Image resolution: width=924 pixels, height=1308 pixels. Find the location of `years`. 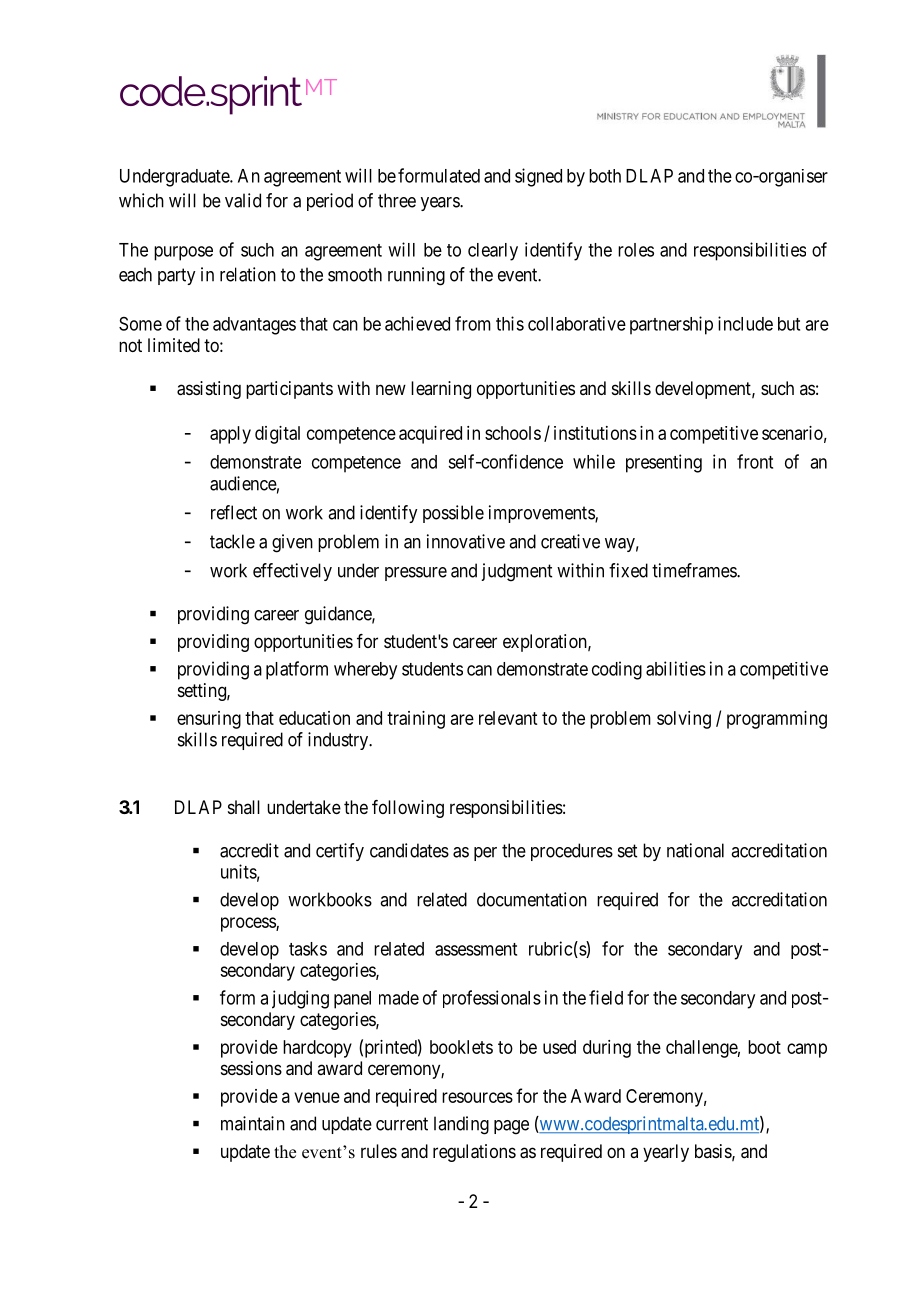

years is located at coordinates (441, 204).
